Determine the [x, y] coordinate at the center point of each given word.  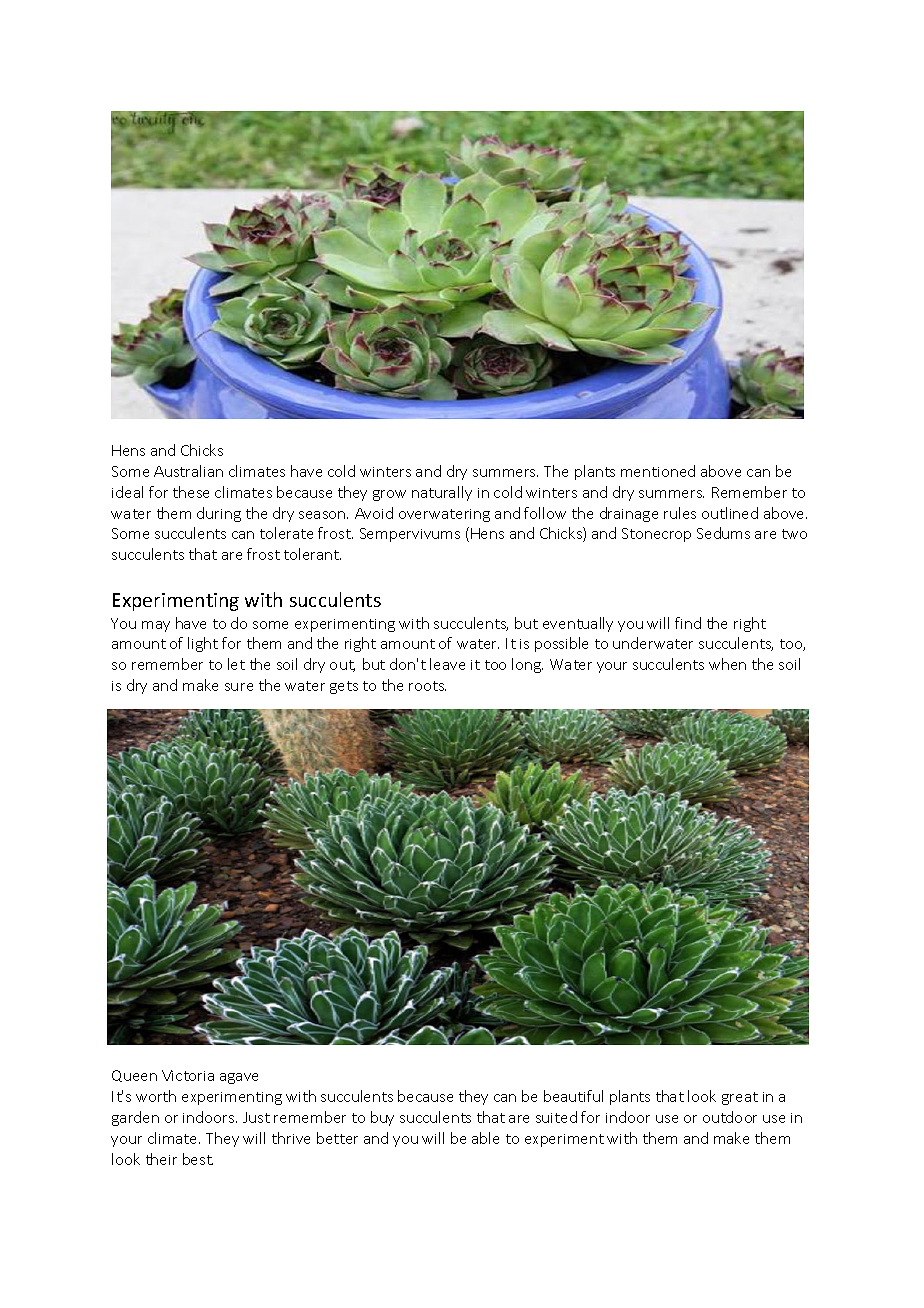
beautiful [573, 1096]
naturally [442, 493]
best [198, 1159]
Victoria [188, 1075]
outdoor [730, 1117]
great [740, 1098]
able [485, 1138]
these [191, 492]
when [727, 664]
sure [239, 687]
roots [427, 686]
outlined [730, 513]
